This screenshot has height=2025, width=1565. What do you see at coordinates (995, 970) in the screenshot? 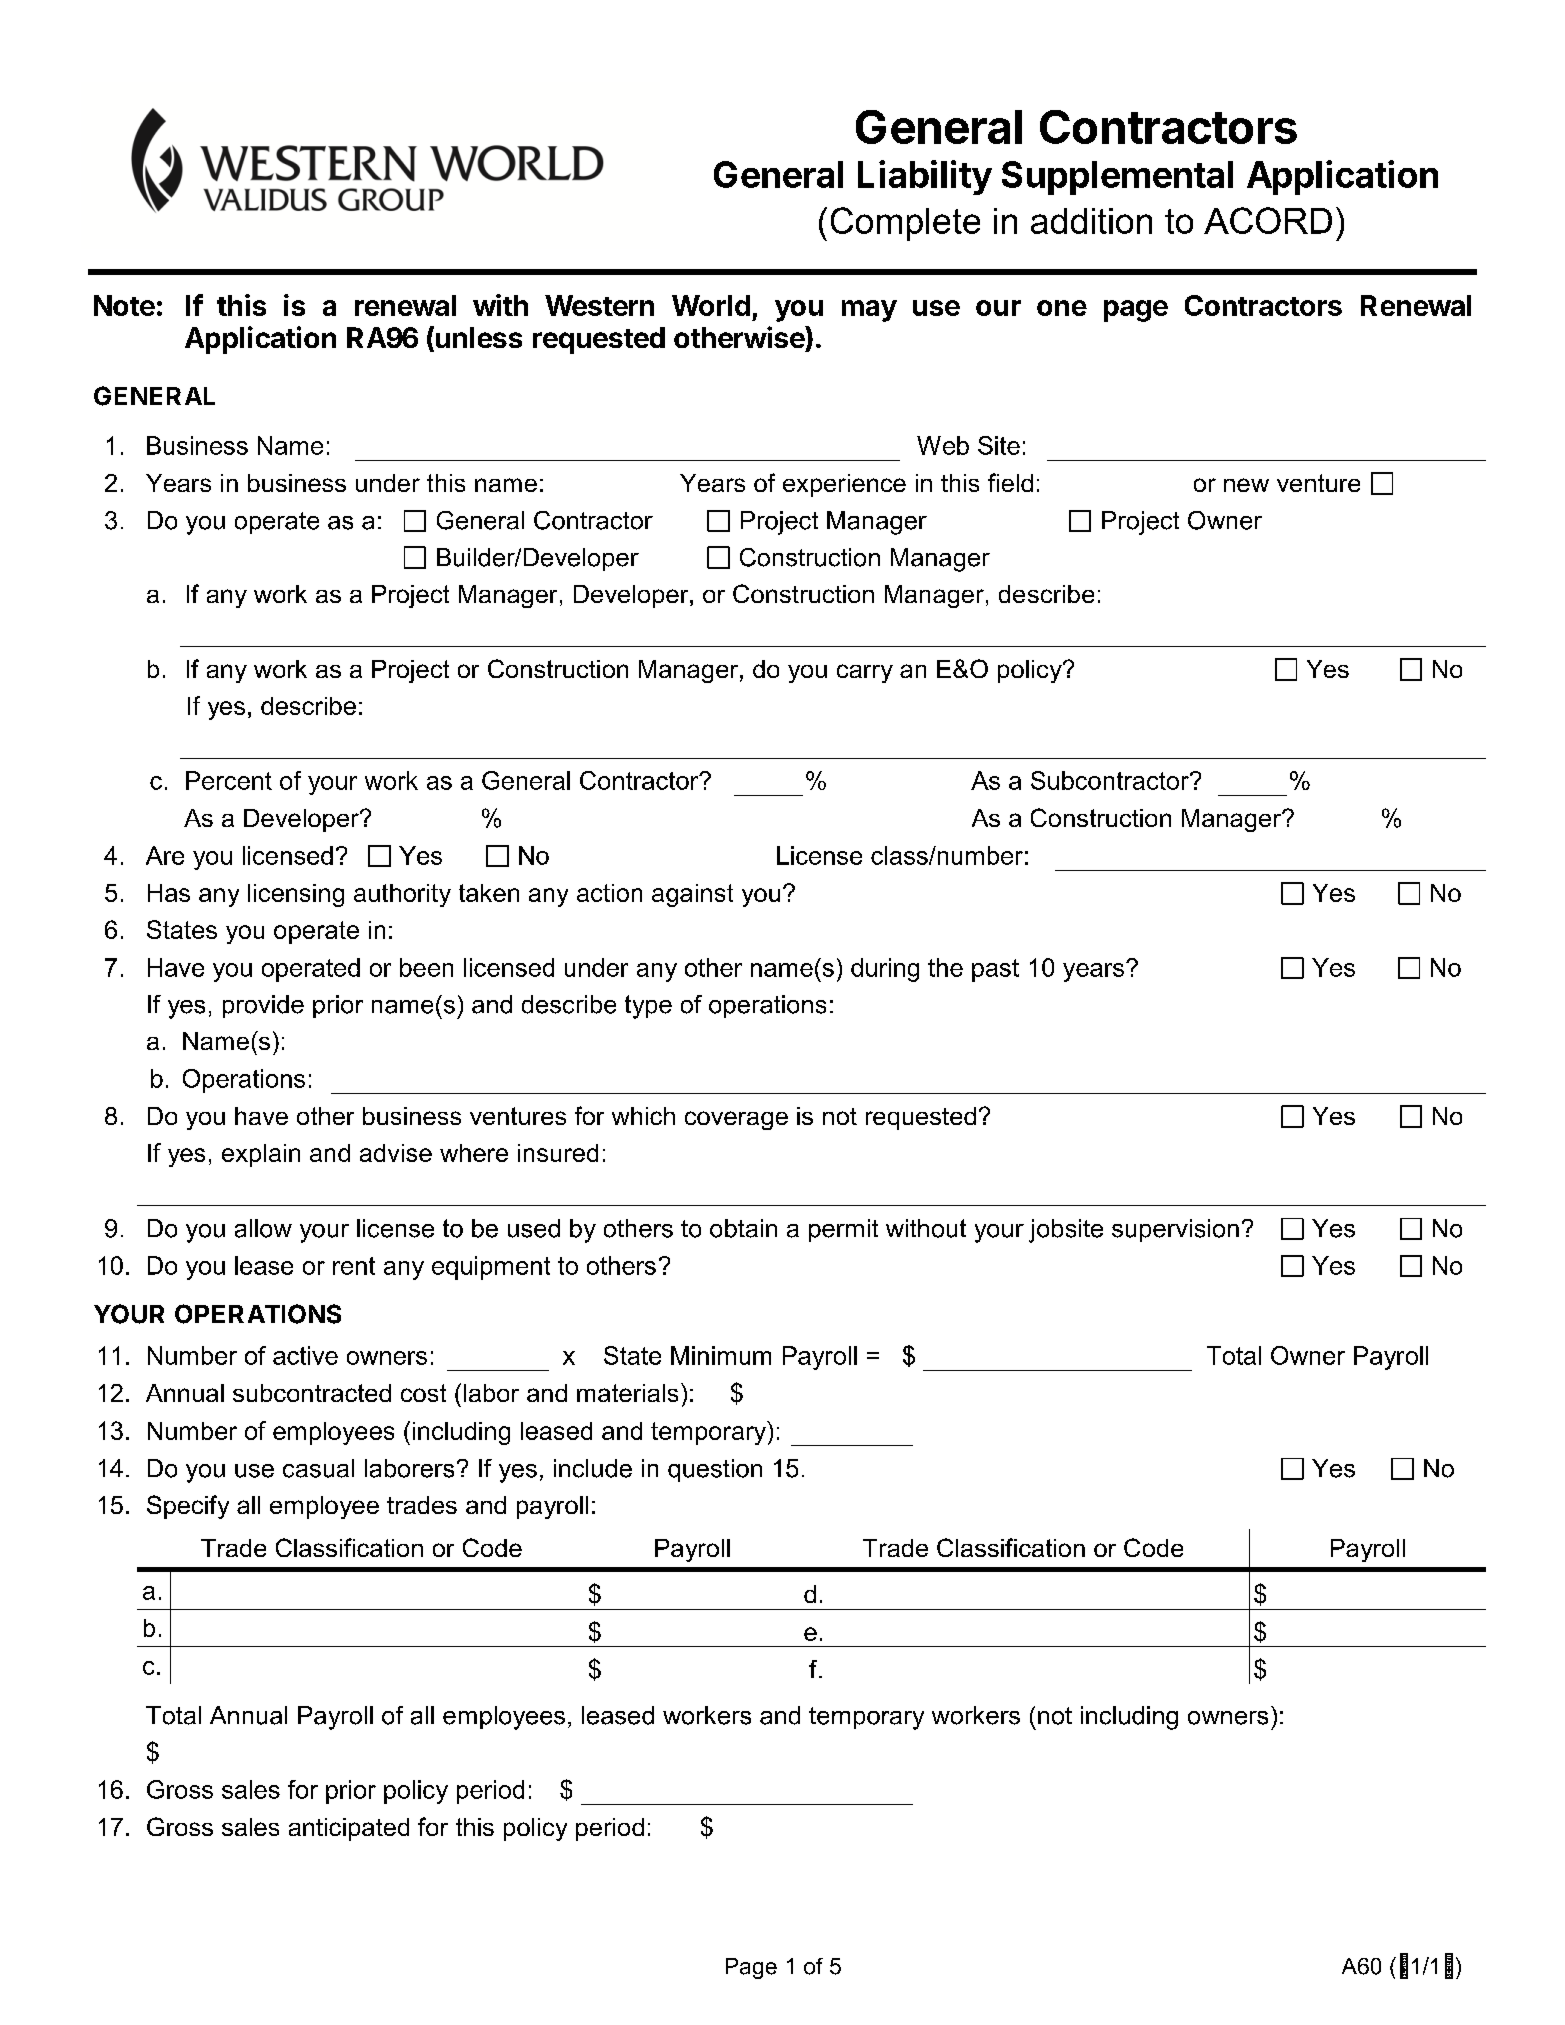
I see `past` at bounding box center [995, 970].
